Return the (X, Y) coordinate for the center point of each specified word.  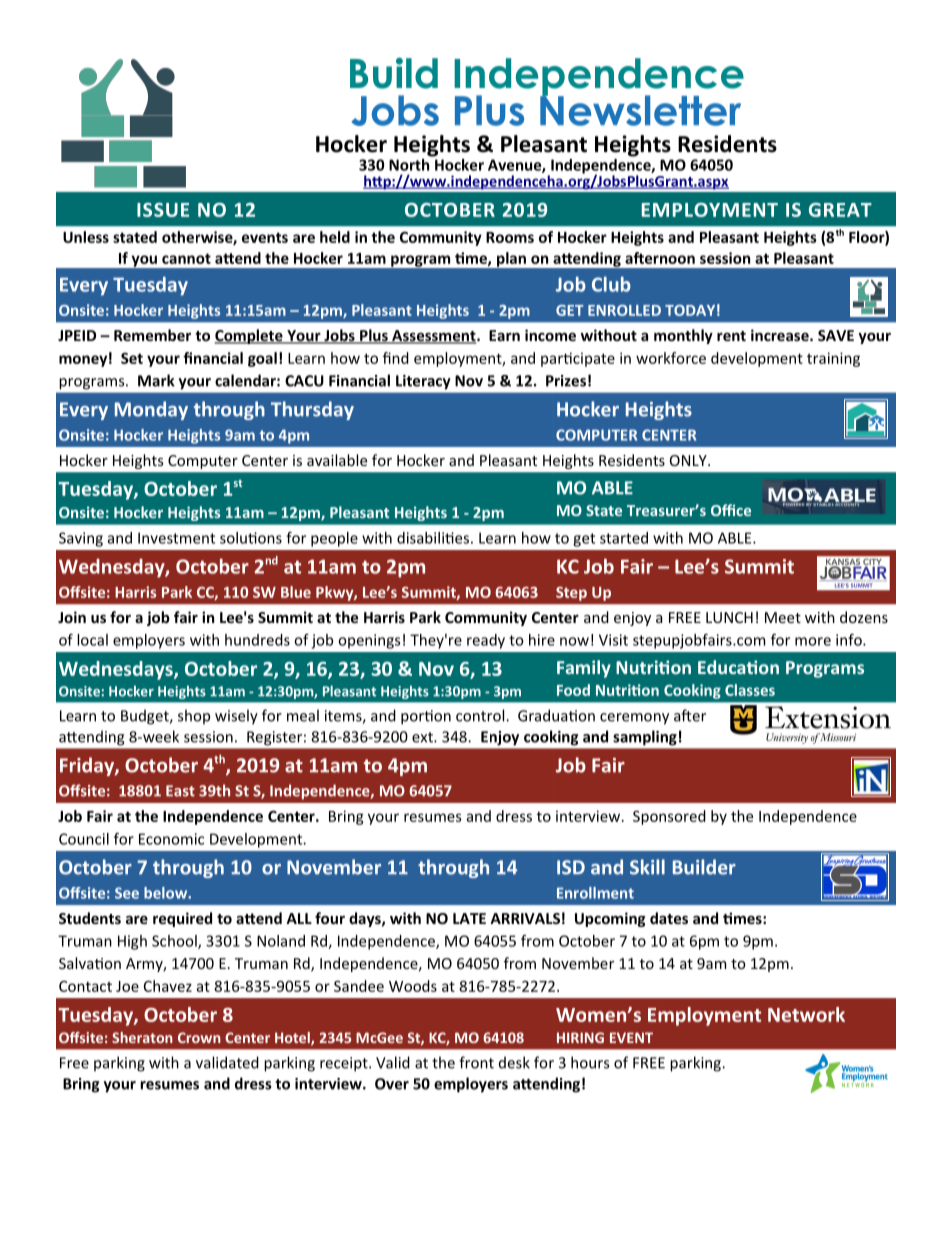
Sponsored (669, 817)
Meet (783, 617)
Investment (176, 538)
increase (781, 335)
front (476, 1062)
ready (486, 641)
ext (423, 737)
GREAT (840, 210)
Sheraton (142, 1037)
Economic (171, 839)
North (410, 163)
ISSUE (163, 210)
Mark (156, 380)
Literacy (423, 382)
